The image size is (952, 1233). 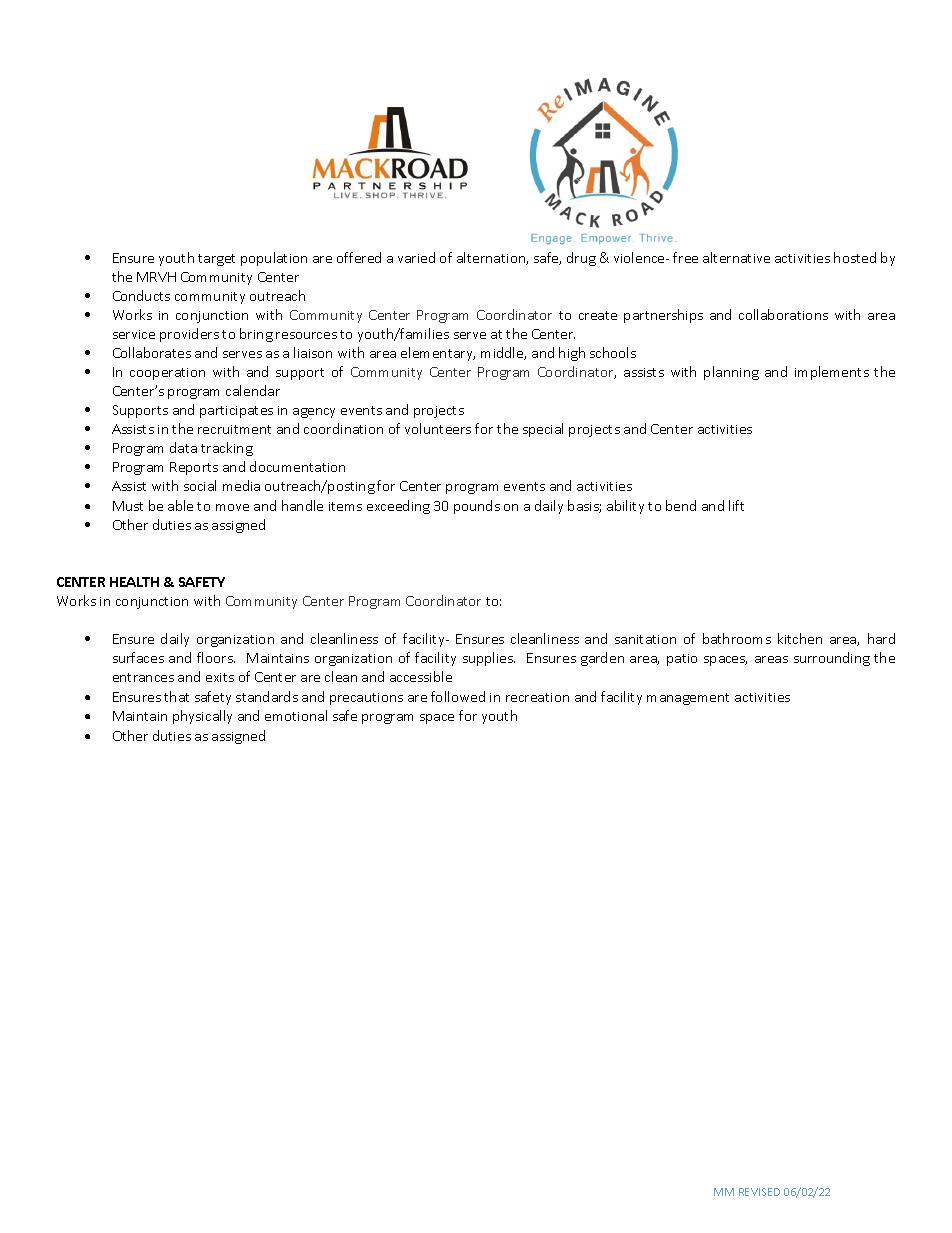 What do you see at coordinates (202, 717) in the screenshot?
I see `physically` at bounding box center [202, 717].
